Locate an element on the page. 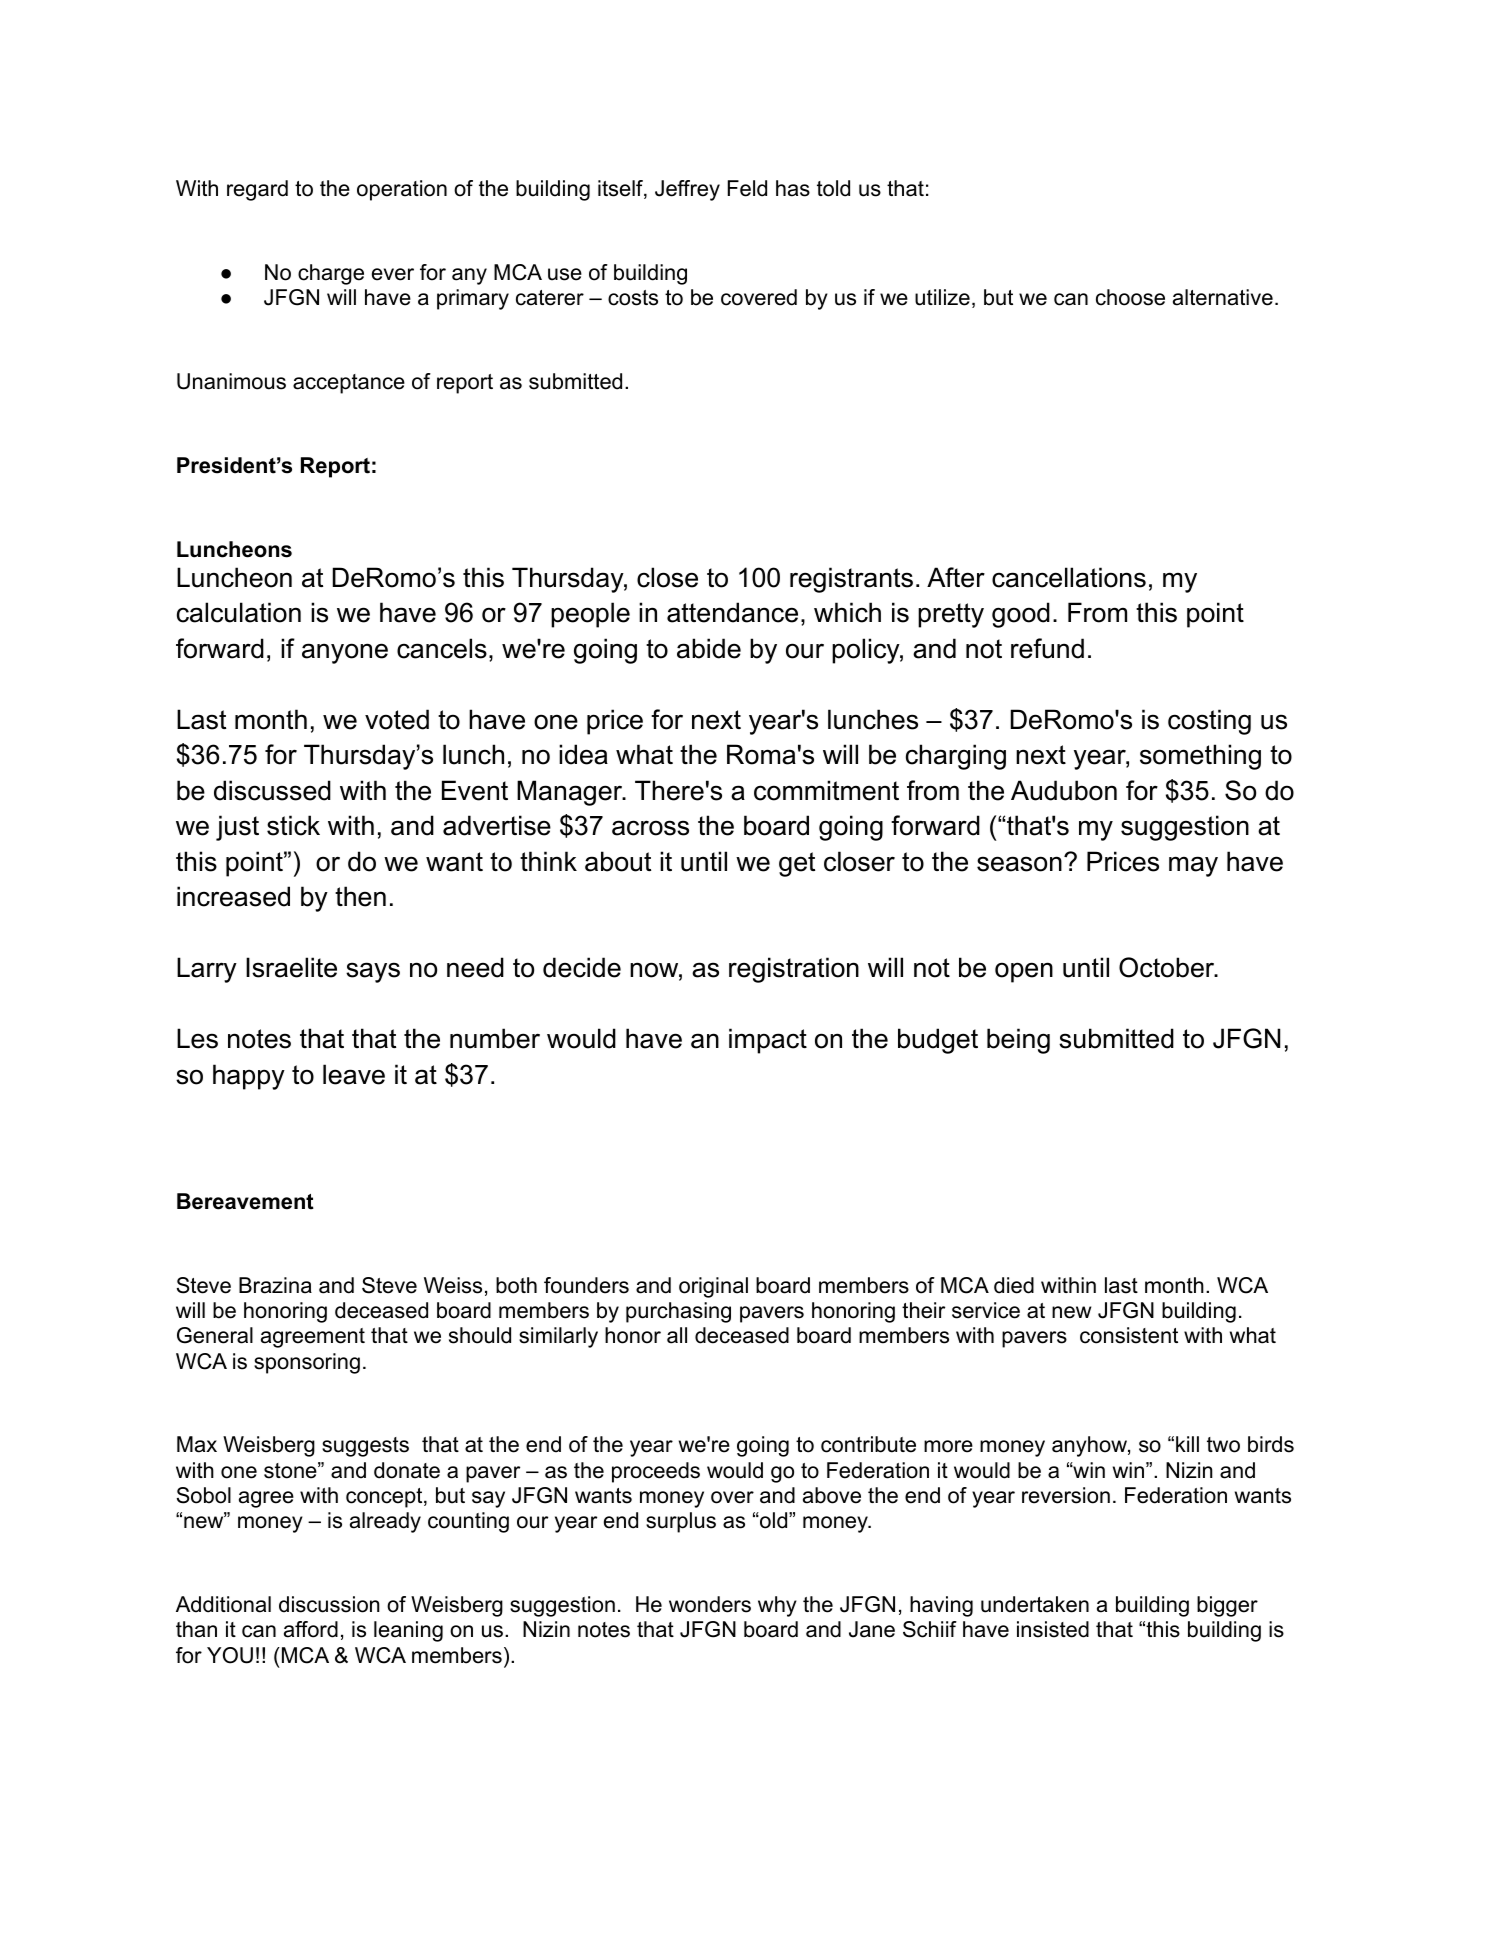 The image size is (1494, 1934). choose is located at coordinates (1130, 297).
